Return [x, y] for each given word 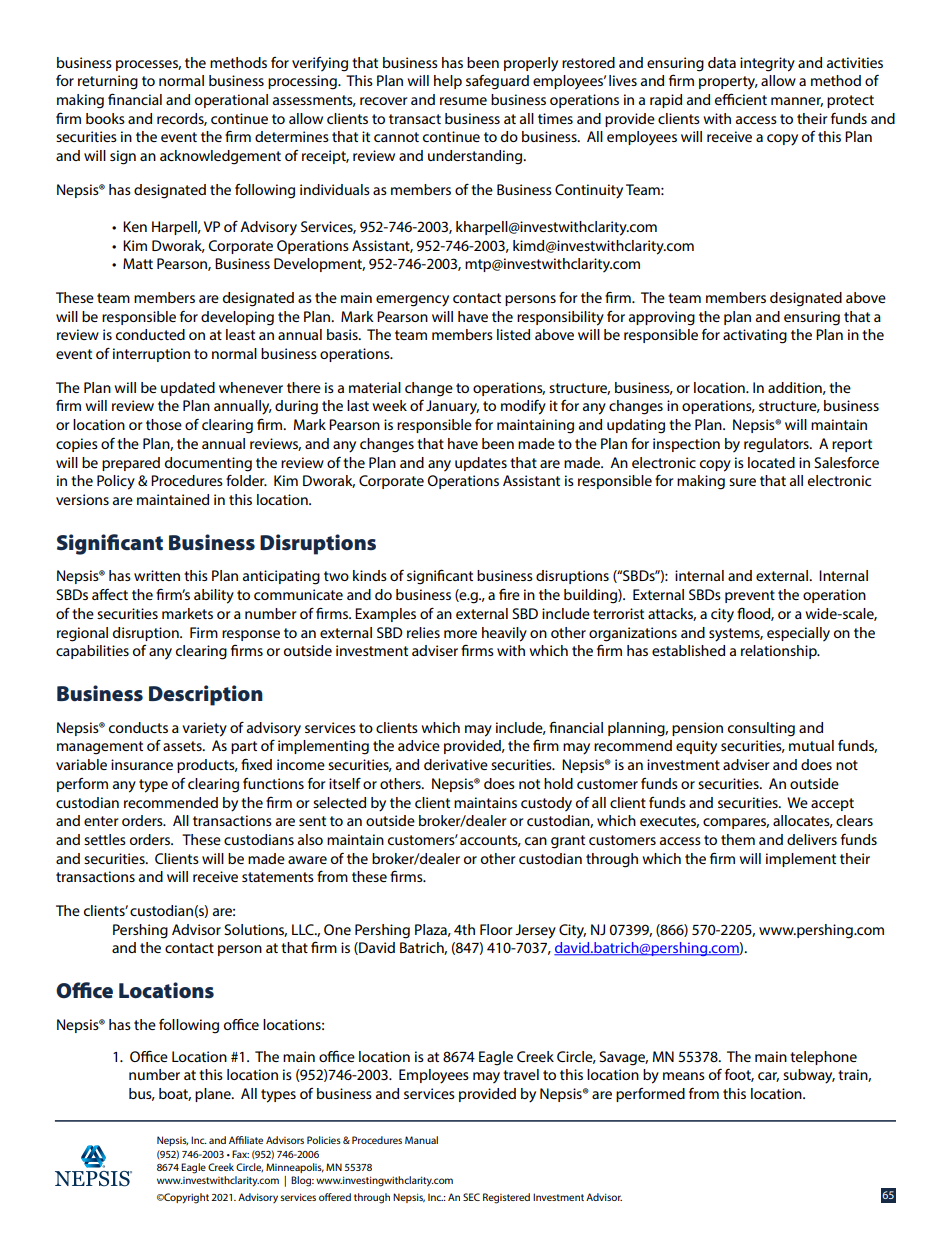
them [738, 839]
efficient [741, 99]
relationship [780, 652]
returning [108, 82]
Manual [421, 1140]
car [768, 1077]
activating [755, 336]
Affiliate [246, 1140]
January [452, 407]
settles [105, 839]
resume [463, 101]
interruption [151, 355]
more [460, 634]
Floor [496, 929]
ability [214, 596]
